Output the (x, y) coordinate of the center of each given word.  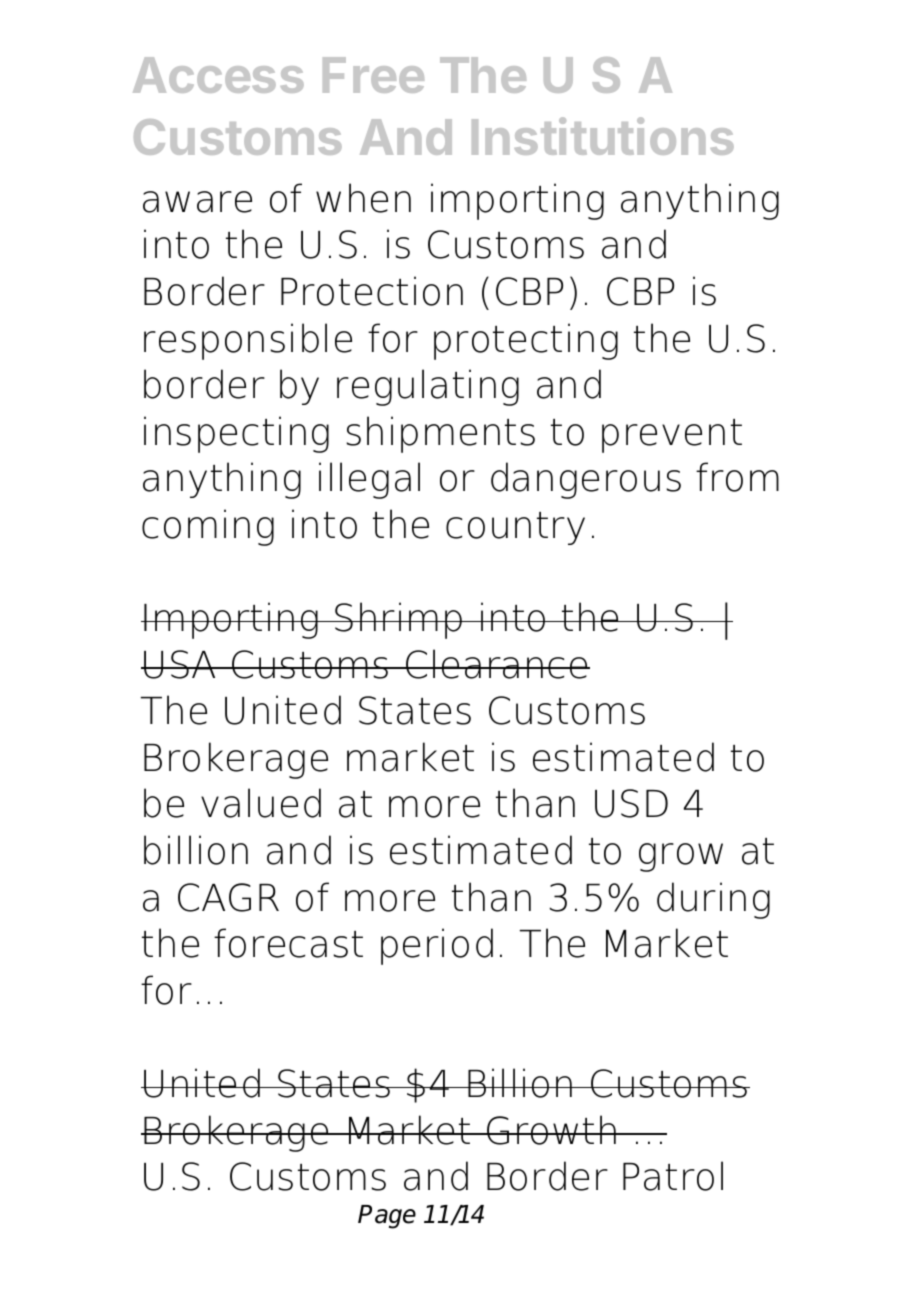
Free (373, 75)
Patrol (673, 1176)
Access (218, 75)
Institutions (603, 136)
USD (631, 803)
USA (180, 664)
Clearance (497, 664)
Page (387, 1217)
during (713, 900)
